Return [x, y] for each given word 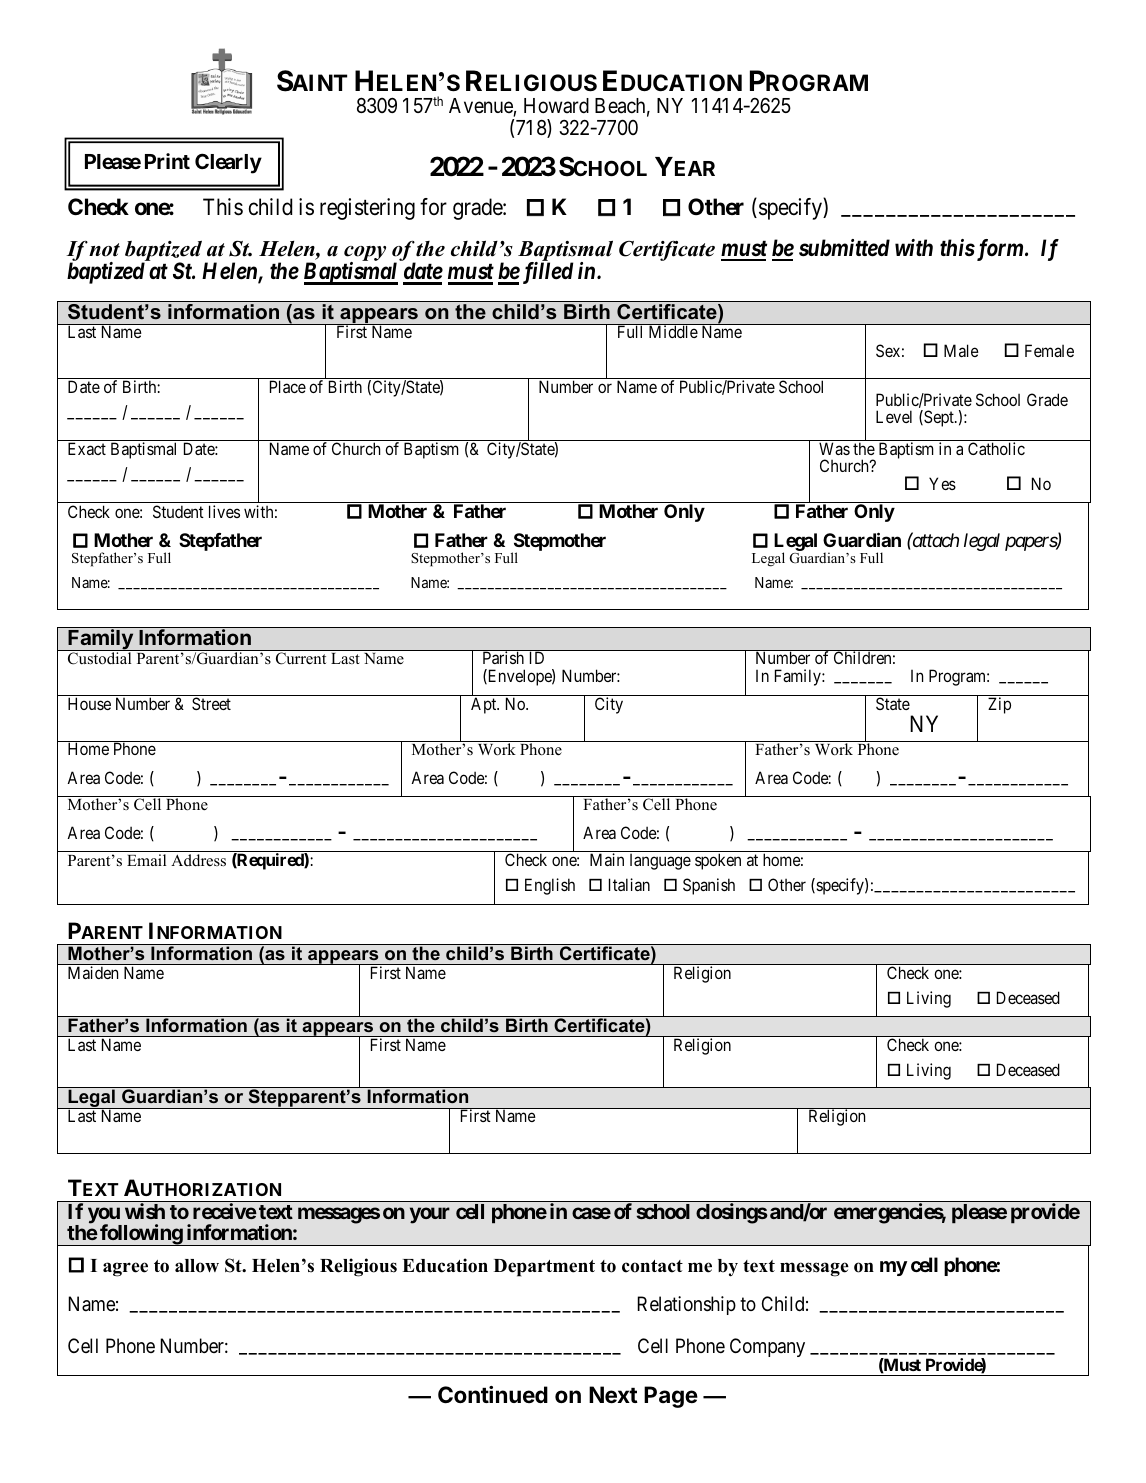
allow [197, 1266]
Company [767, 1347]
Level [894, 416]
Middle [672, 331]
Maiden [93, 972]
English [550, 886]
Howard [556, 105]
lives [224, 511]
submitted [844, 248]
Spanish [709, 886]
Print [167, 161]
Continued [493, 1394]
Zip [999, 705]
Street [211, 703]
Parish [503, 657]
